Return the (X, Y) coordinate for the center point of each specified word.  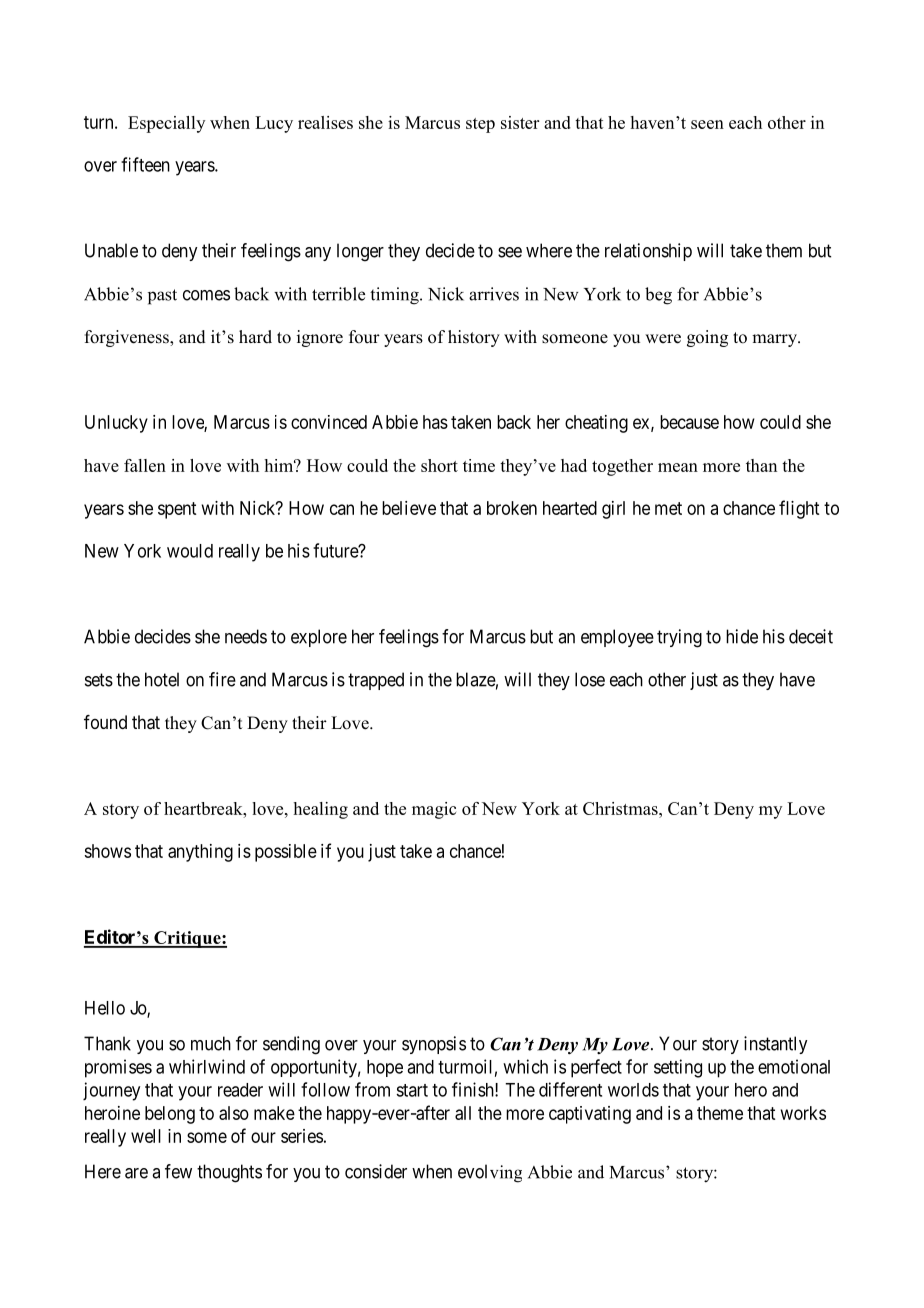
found (105, 722)
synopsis (434, 1045)
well (146, 1136)
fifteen (145, 164)
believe (409, 508)
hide (742, 636)
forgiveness (128, 338)
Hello (105, 1008)
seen (707, 124)
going (707, 338)
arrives (494, 294)
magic (434, 810)
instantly (775, 1045)
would (190, 551)
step (480, 125)
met (668, 508)
